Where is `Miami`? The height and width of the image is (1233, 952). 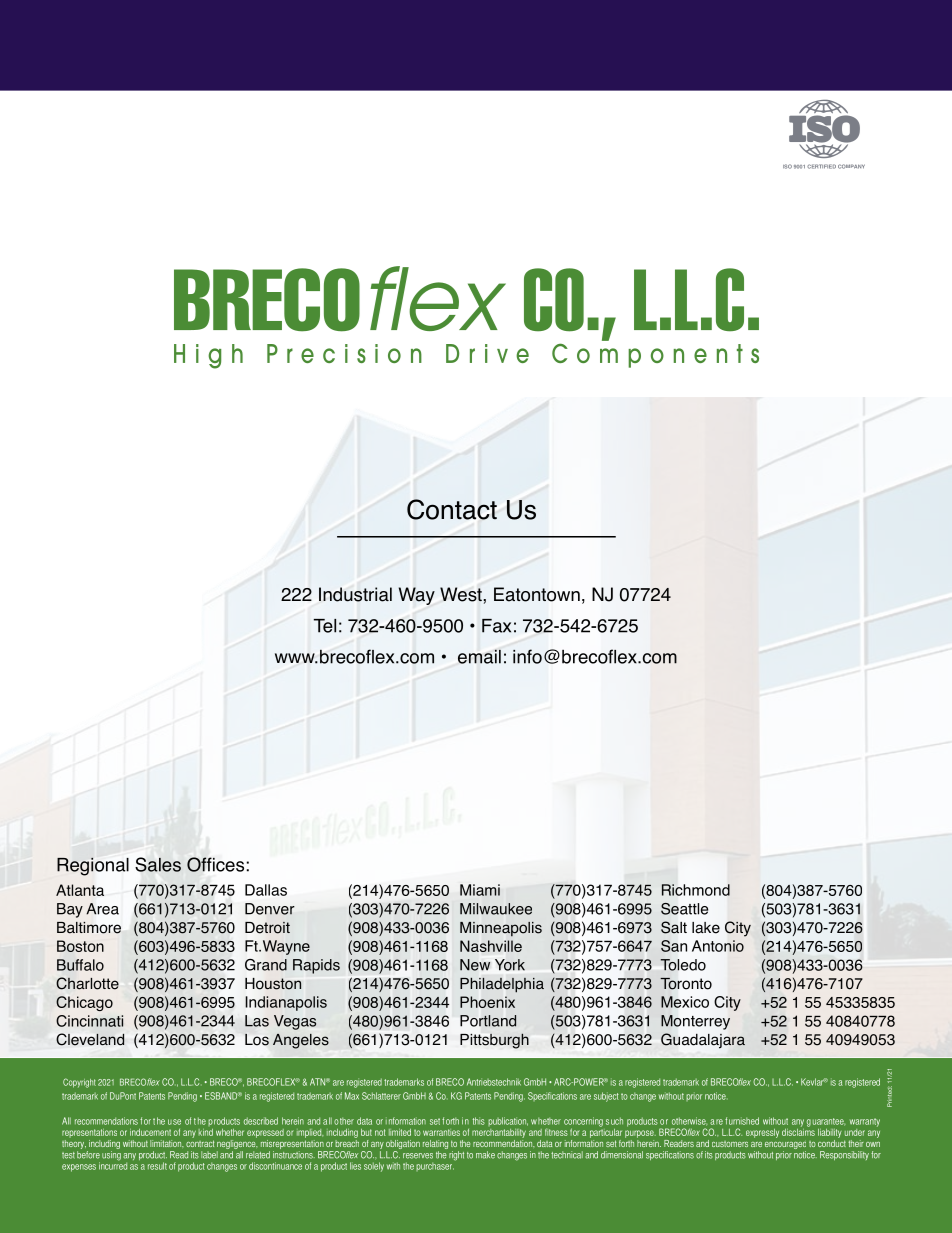
Miami is located at coordinates (480, 890).
